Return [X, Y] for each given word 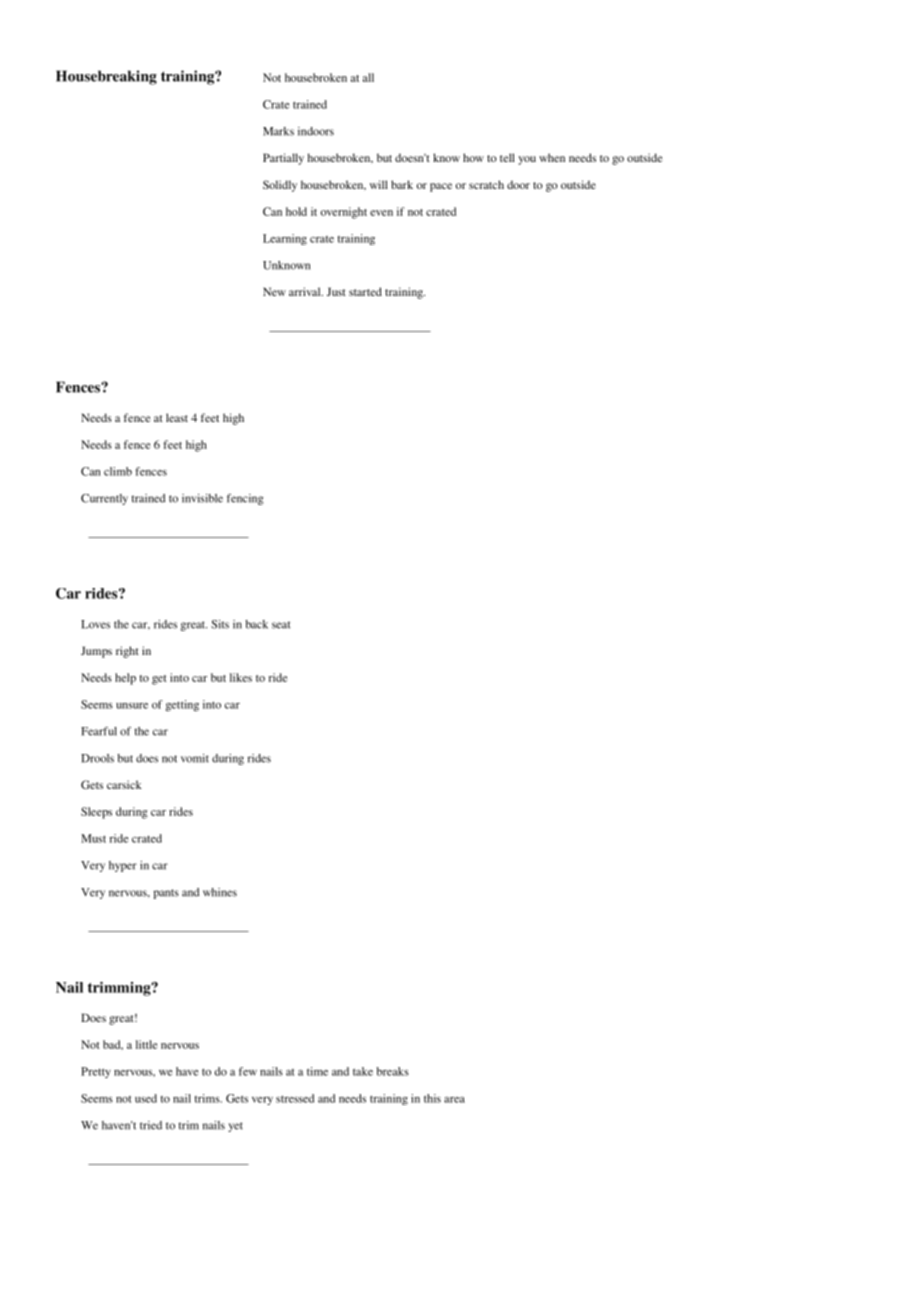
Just [336, 291]
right [127, 652]
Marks [278, 131]
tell [507, 157]
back [257, 624]
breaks [393, 1071]
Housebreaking [106, 77]
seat [281, 625]
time [317, 1071]
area [454, 1100]
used [146, 1098]
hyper [123, 866]
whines [220, 892]
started [365, 291]
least [177, 417]
